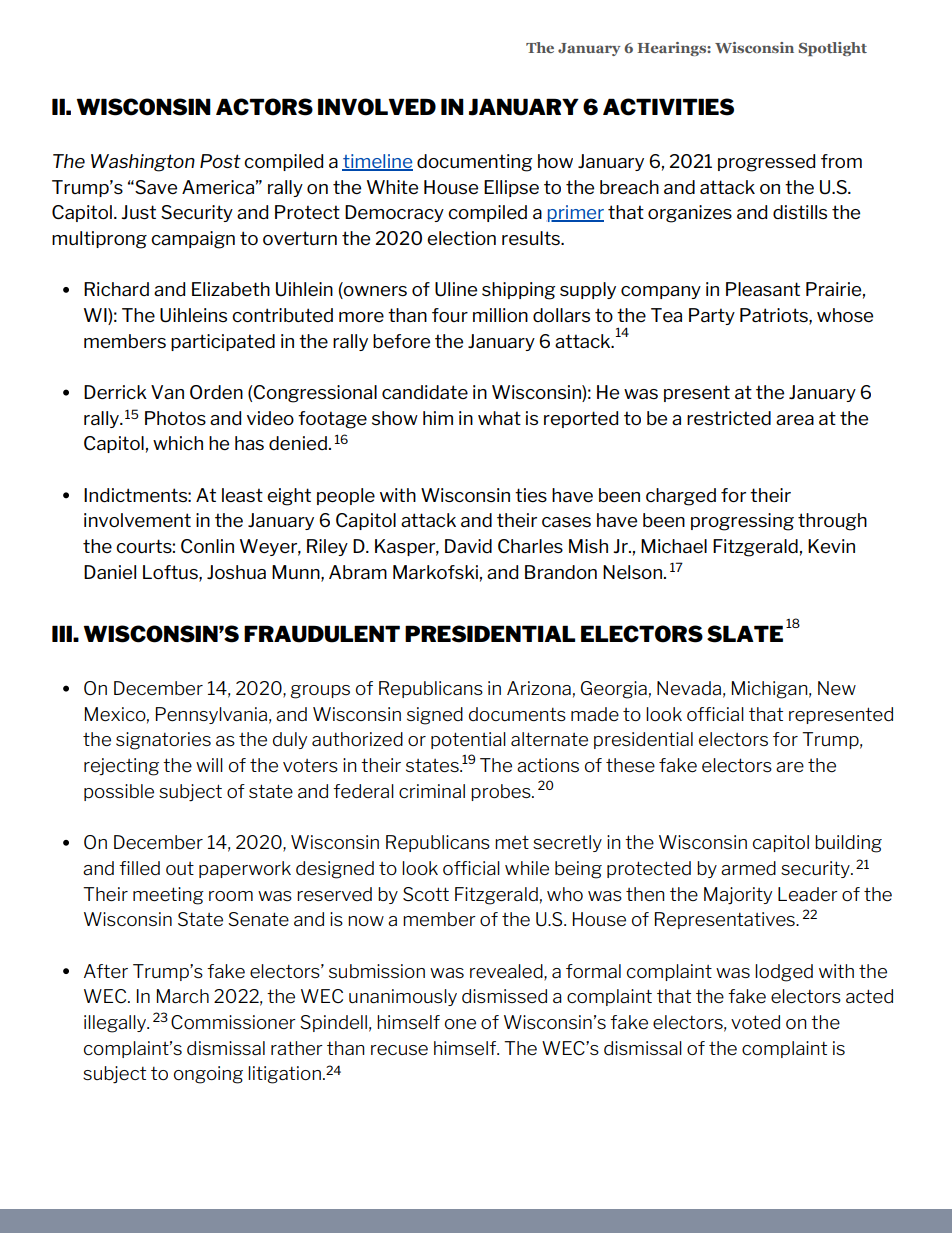 The width and height of the page is (952, 1233). Describe the element at coordinates (755, 1022) in the page. I see `voted` at that location.
